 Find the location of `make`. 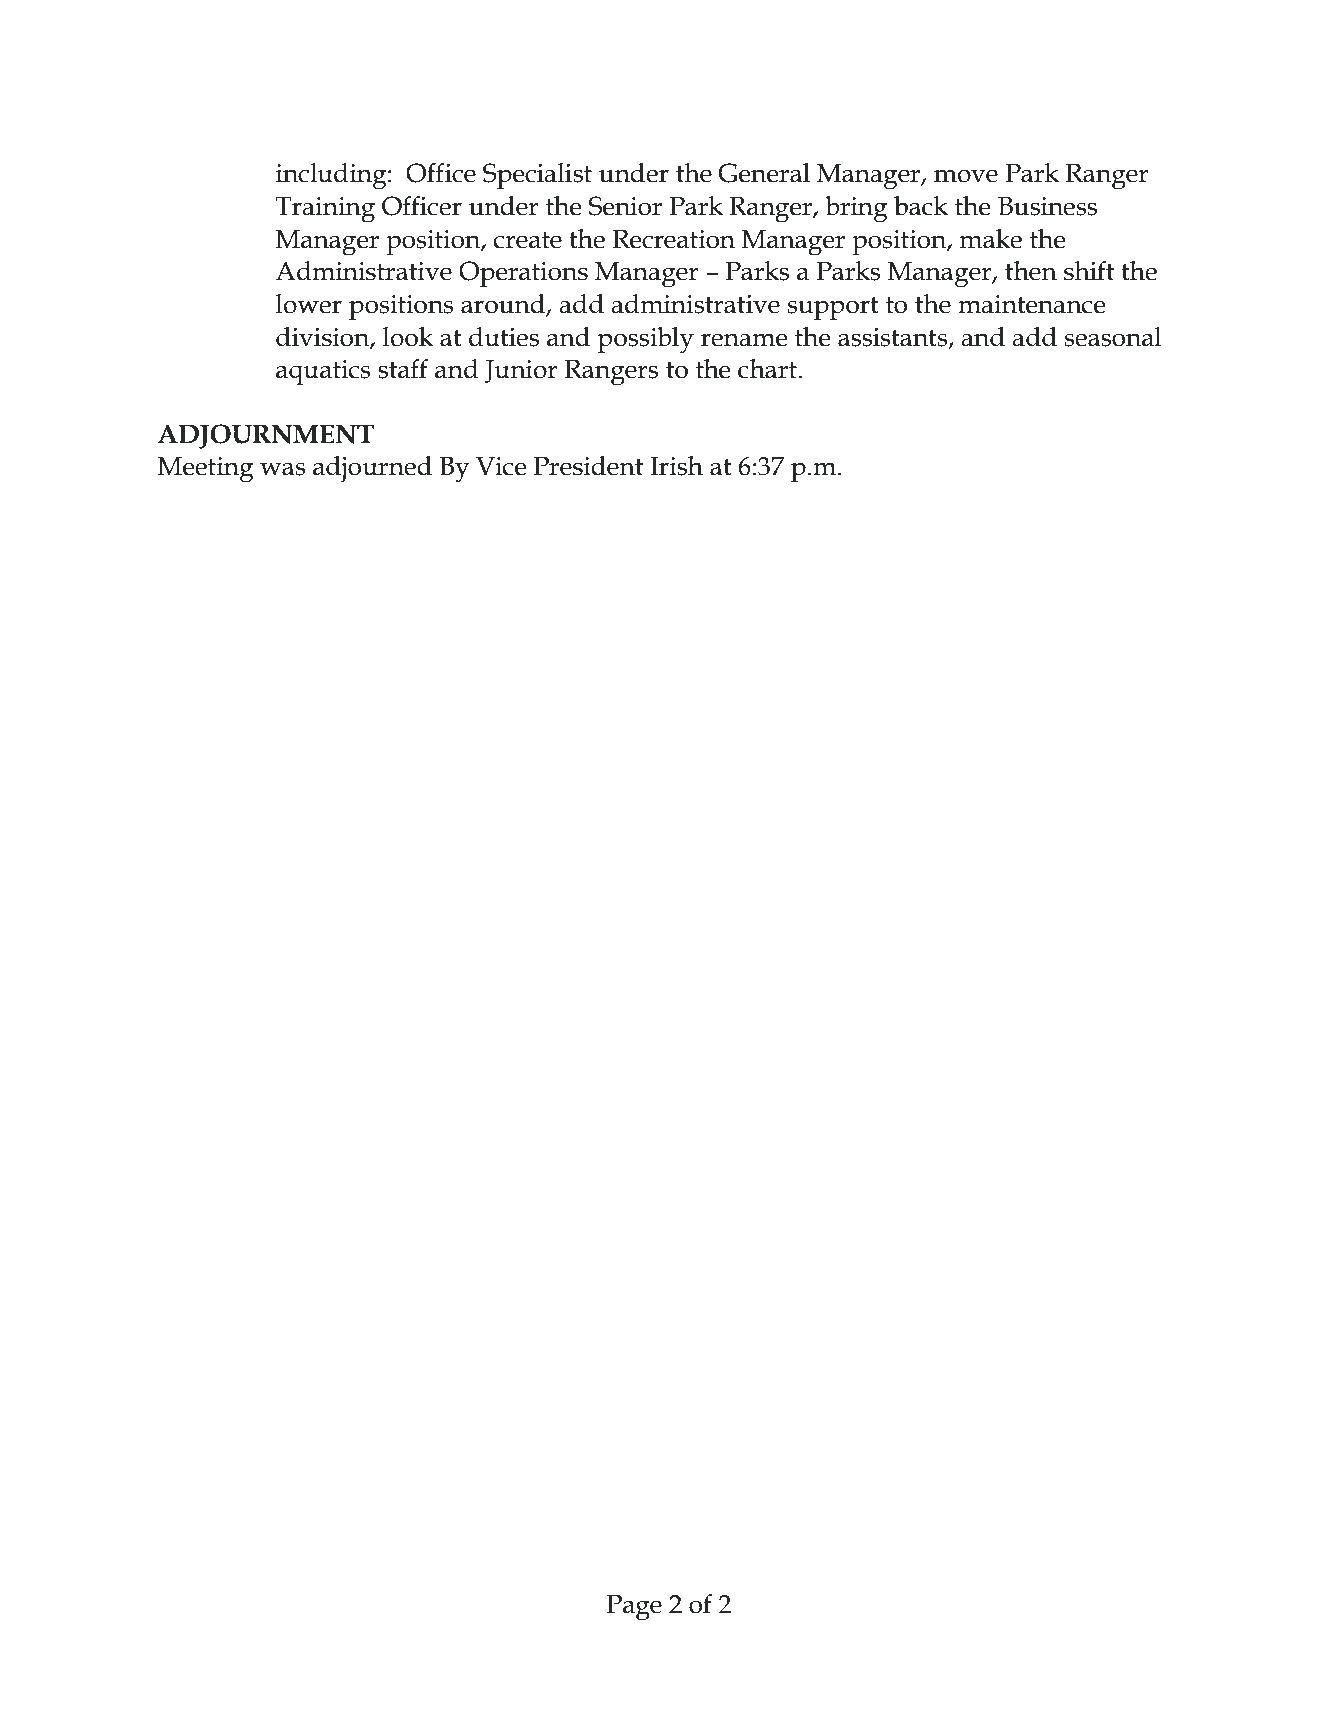

make is located at coordinates (991, 239).
